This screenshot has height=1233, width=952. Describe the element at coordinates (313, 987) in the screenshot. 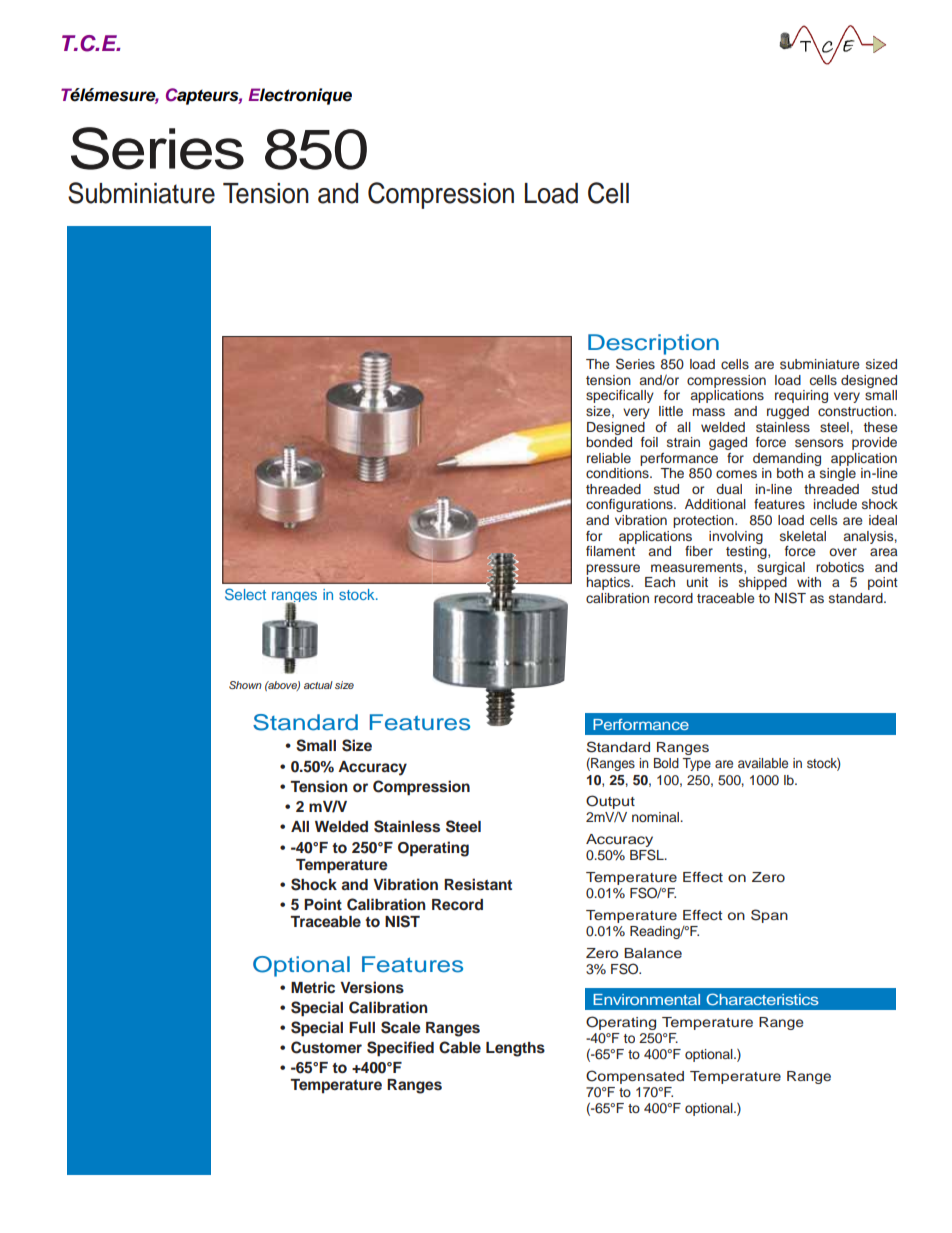

I see `Metric` at that location.
